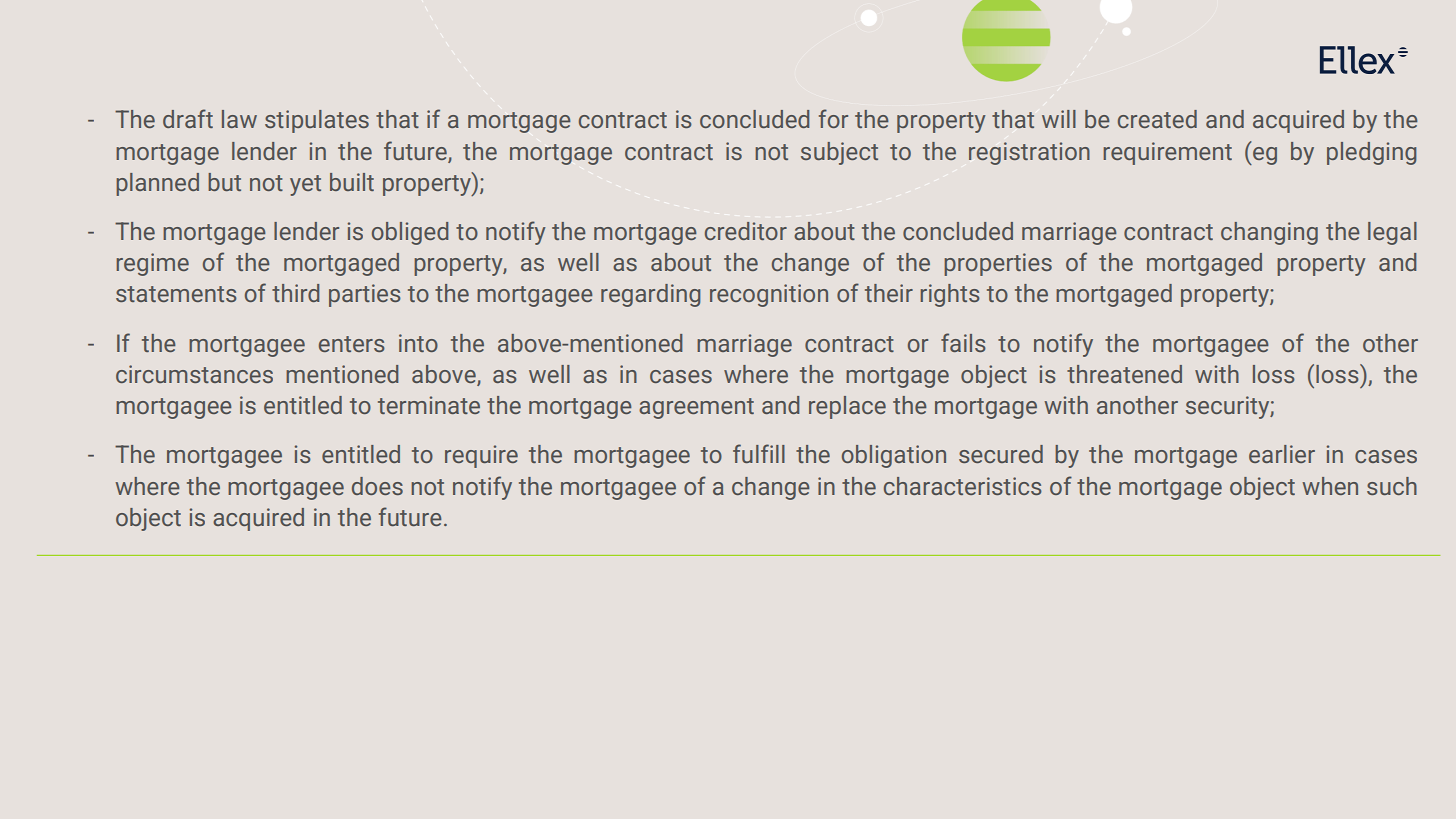 The height and width of the document is (819, 1456). Describe the element at coordinates (1157, 119) in the document. I see `created` at that location.
